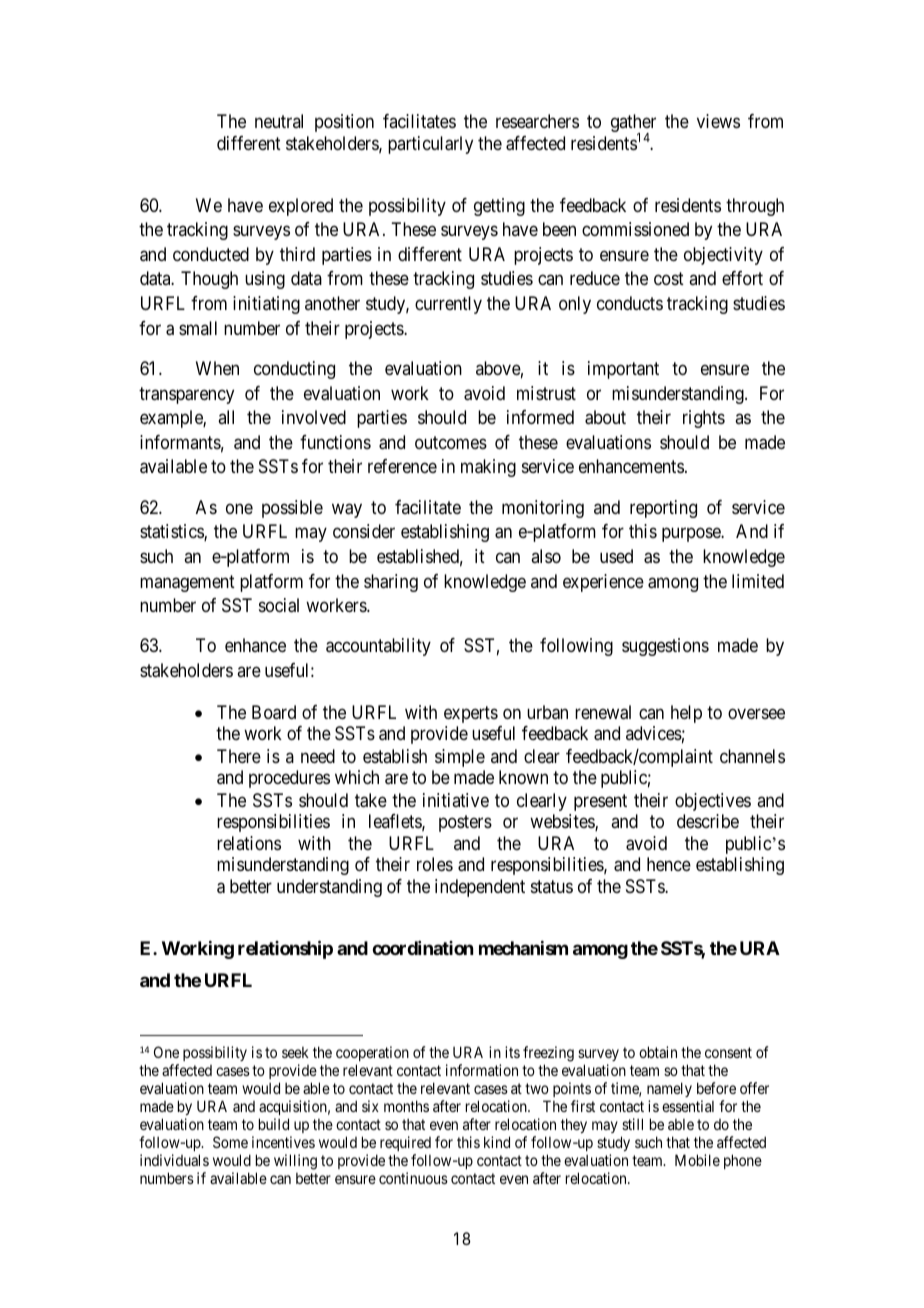 The width and height of the screenshot is (924, 1308). I want to click on Some, so click(230, 1142).
